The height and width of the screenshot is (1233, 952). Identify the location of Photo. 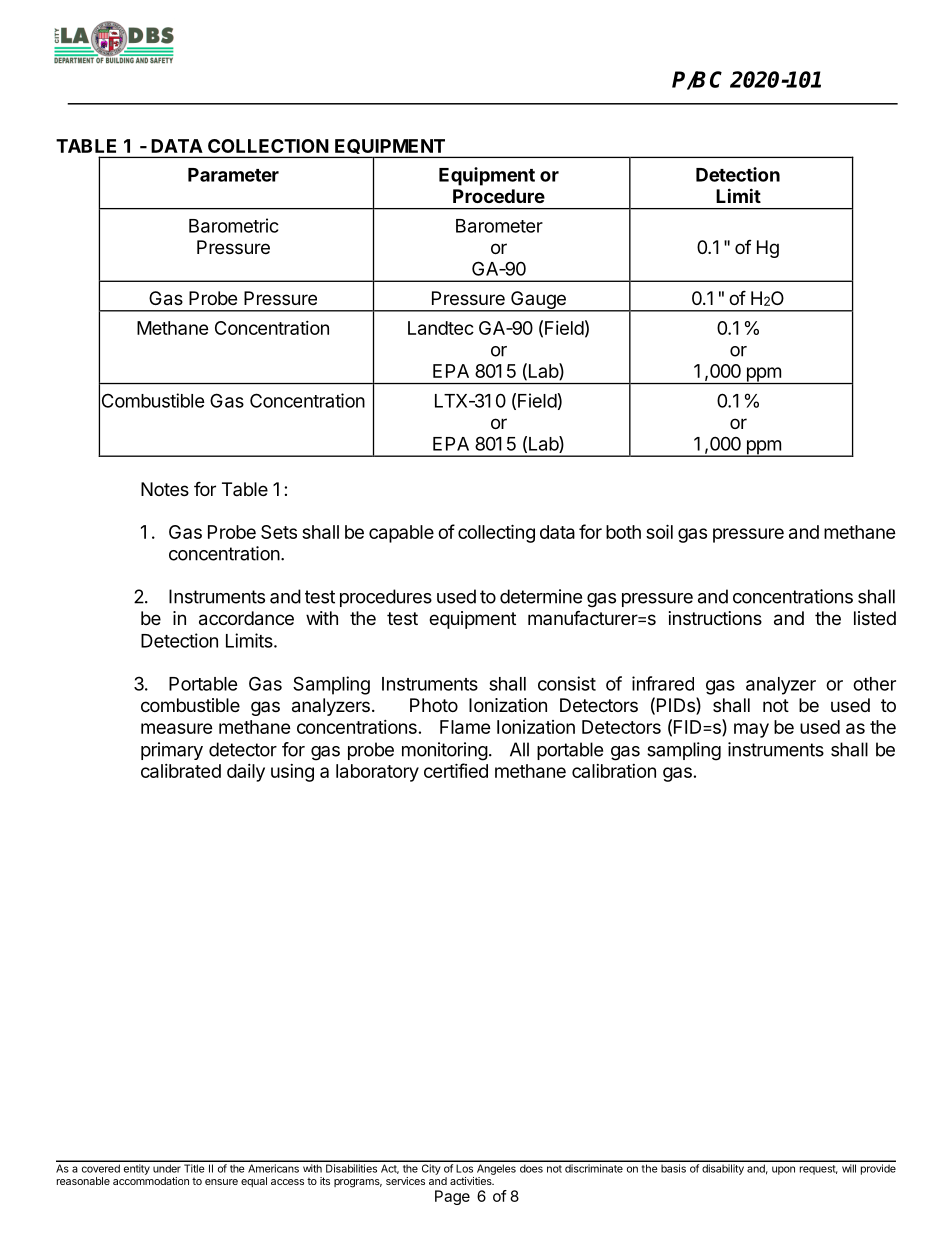
(434, 705).
